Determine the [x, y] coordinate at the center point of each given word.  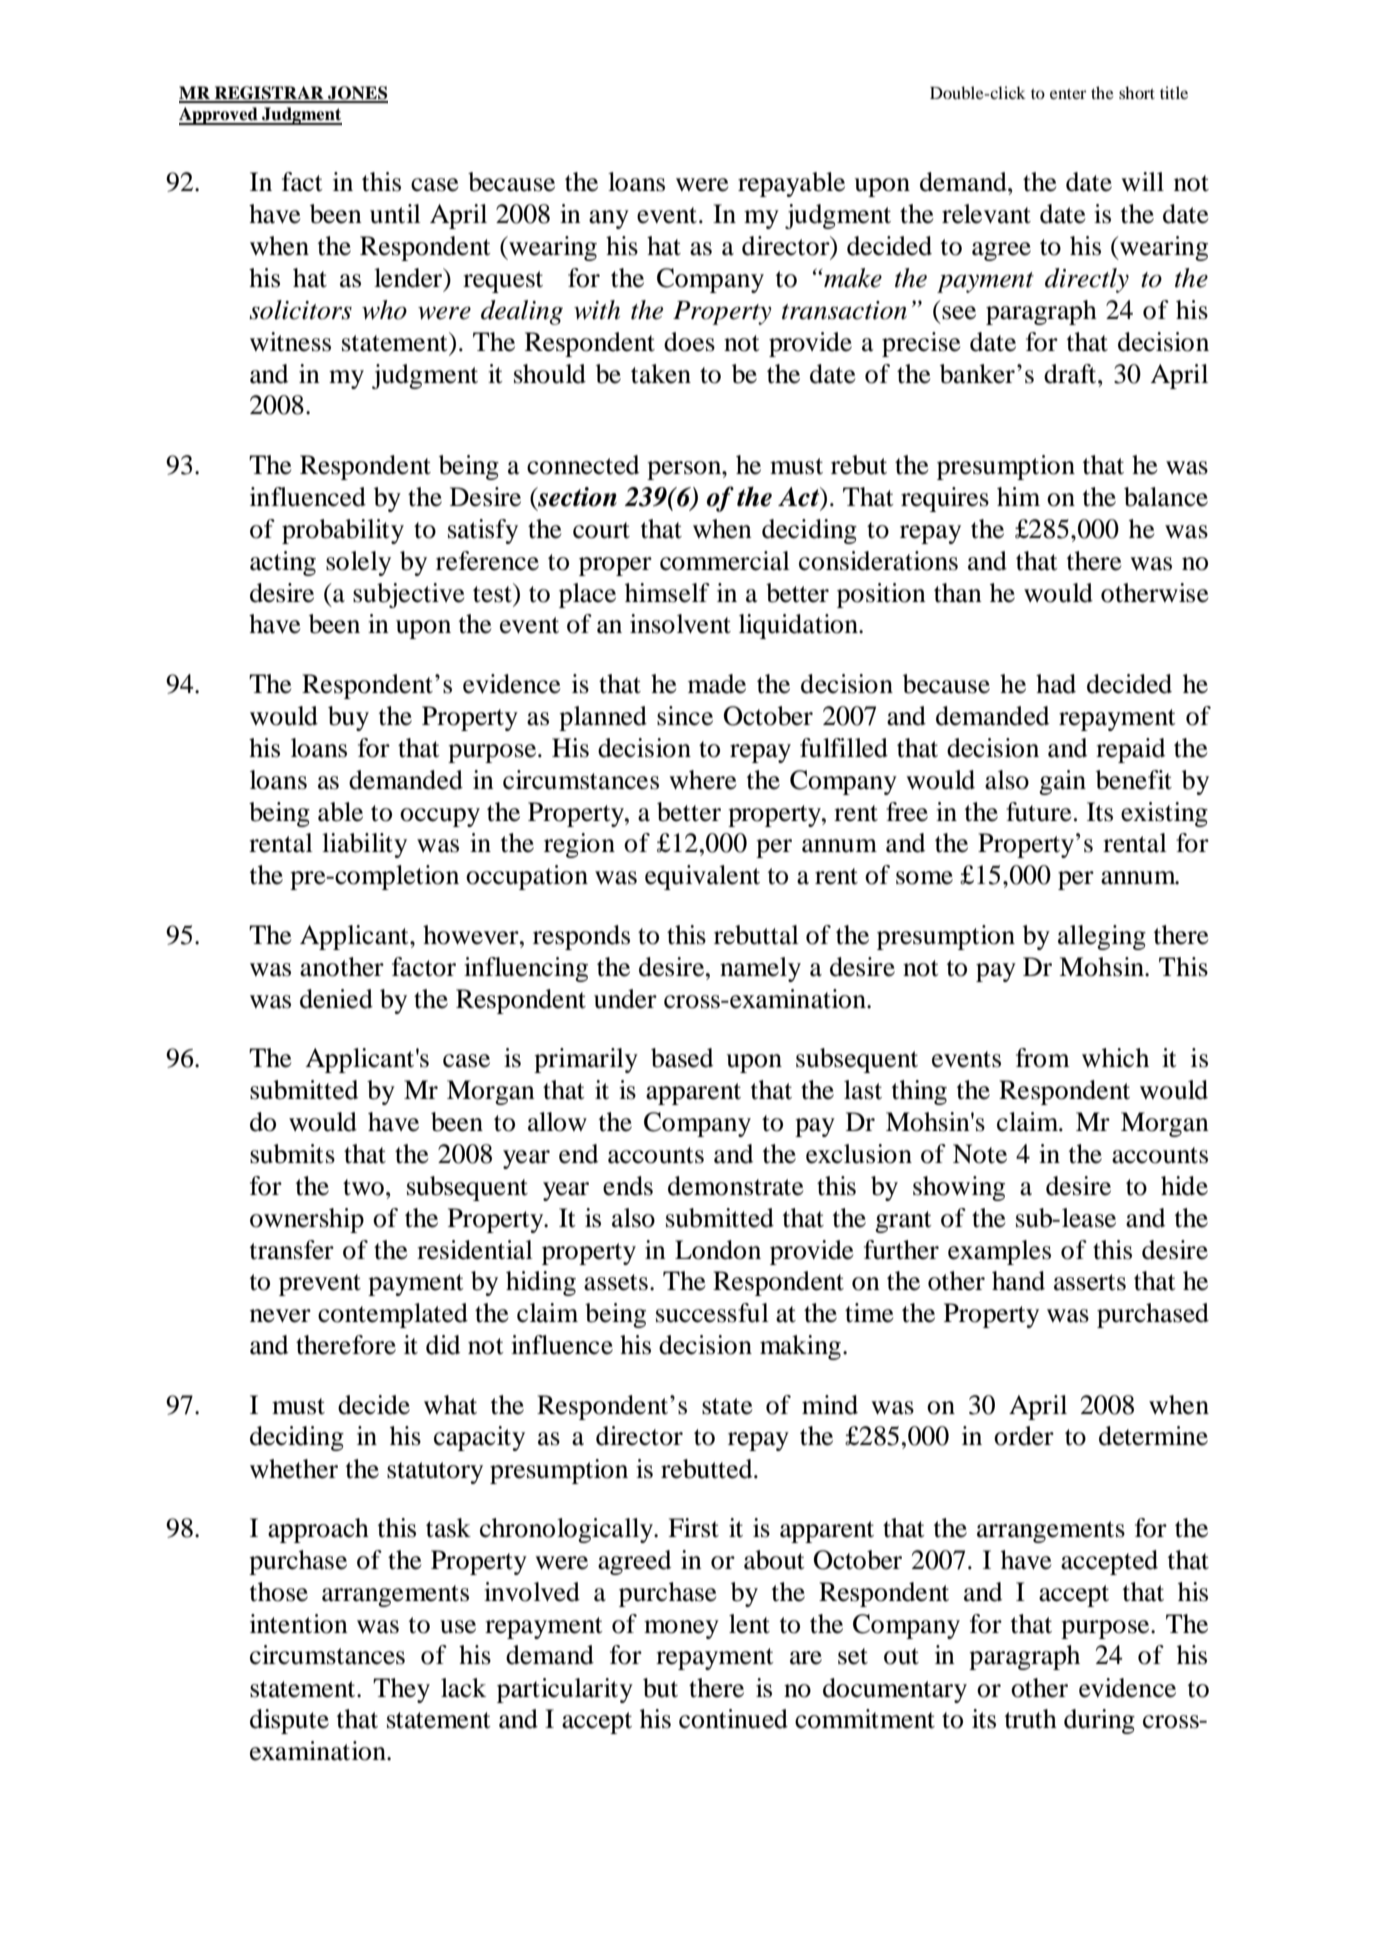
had [1056, 684]
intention [299, 1624]
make [853, 278]
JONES [357, 94]
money [681, 1629]
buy [348, 718]
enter [1068, 94]
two [363, 1187]
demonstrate [736, 1186]
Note [980, 1154]
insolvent [680, 624]
